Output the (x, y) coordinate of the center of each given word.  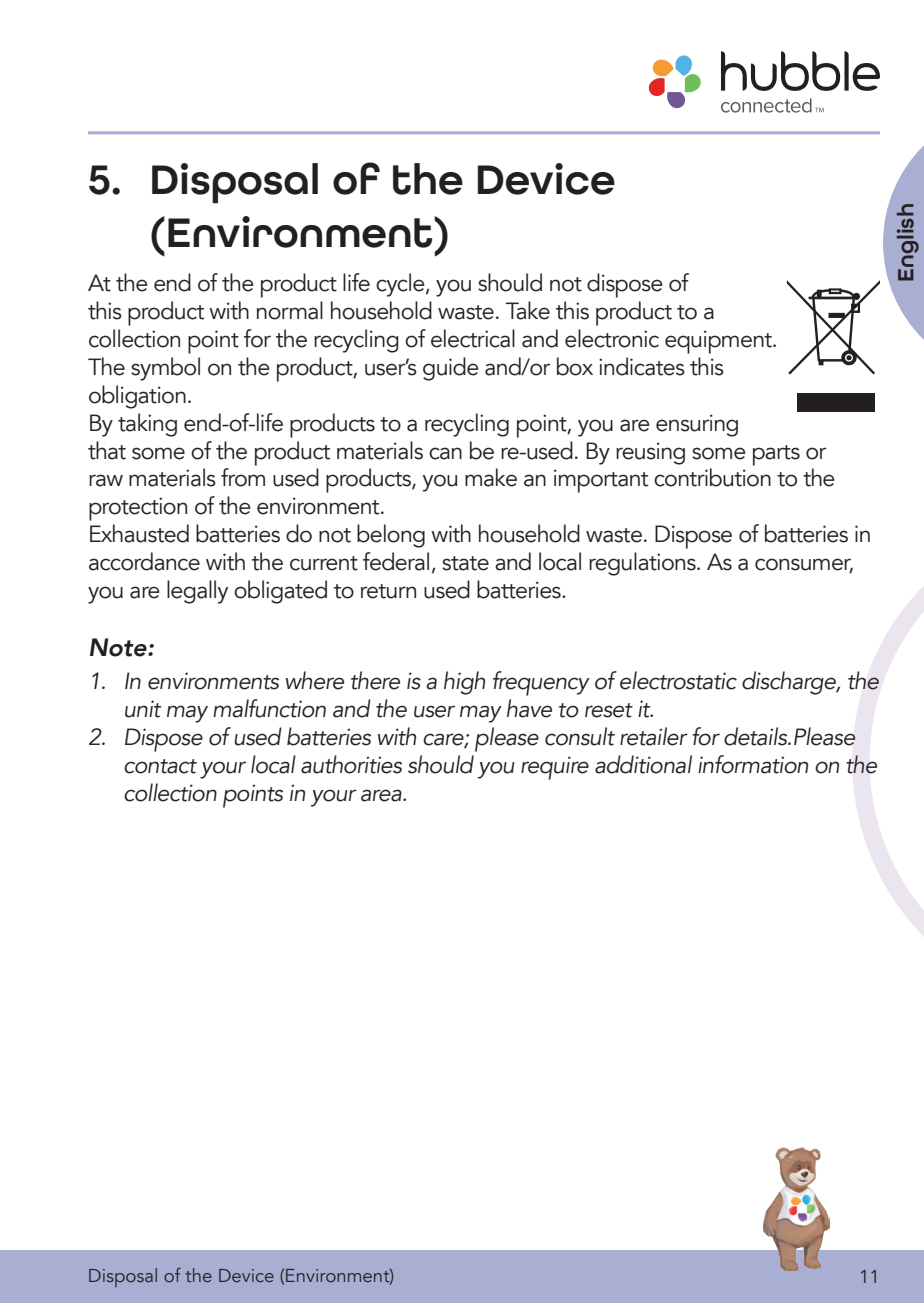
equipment (719, 342)
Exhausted (139, 533)
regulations (643, 564)
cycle (401, 285)
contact (160, 766)
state (465, 563)
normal (290, 310)
